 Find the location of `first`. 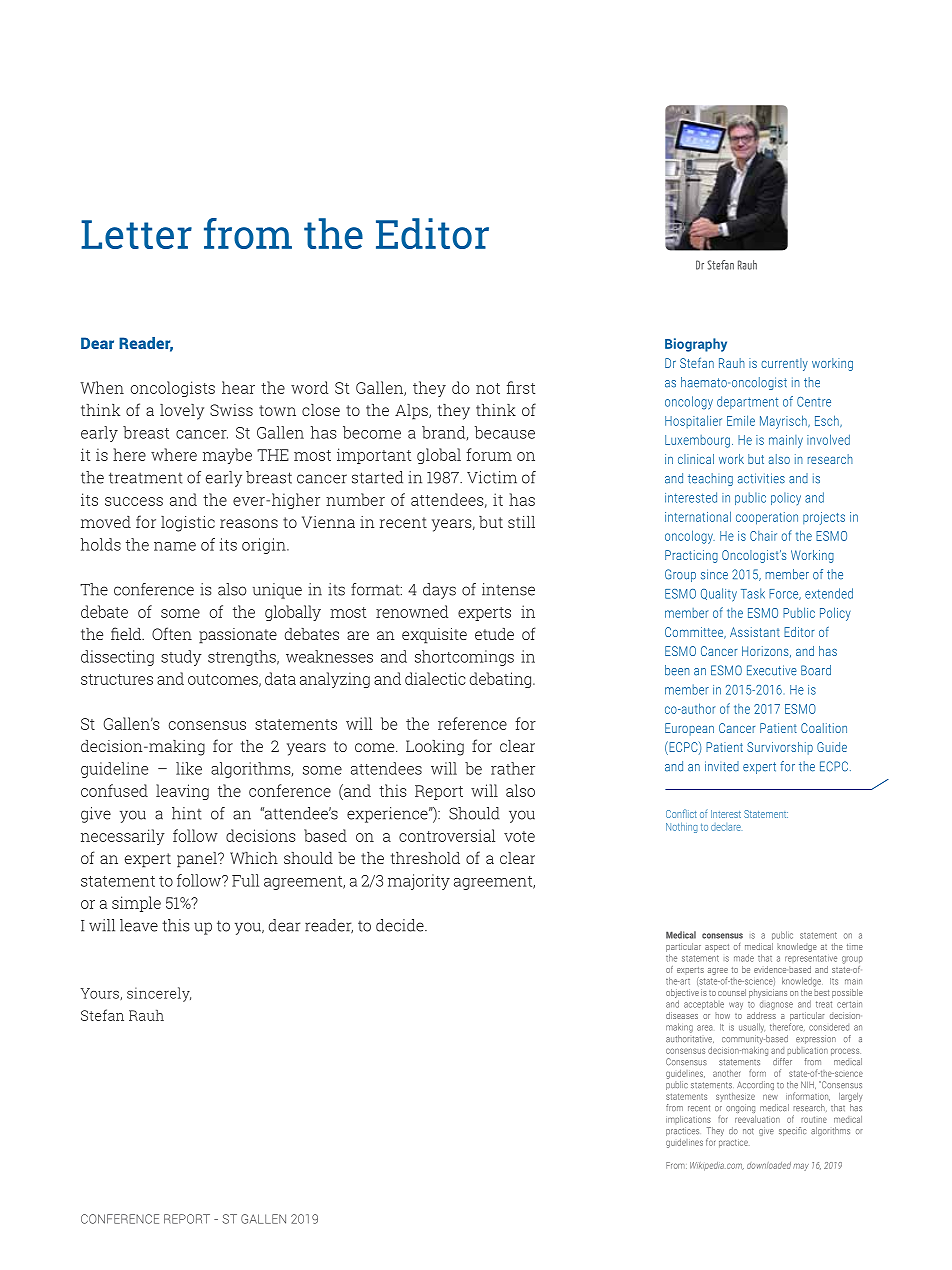

first is located at coordinates (521, 387).
